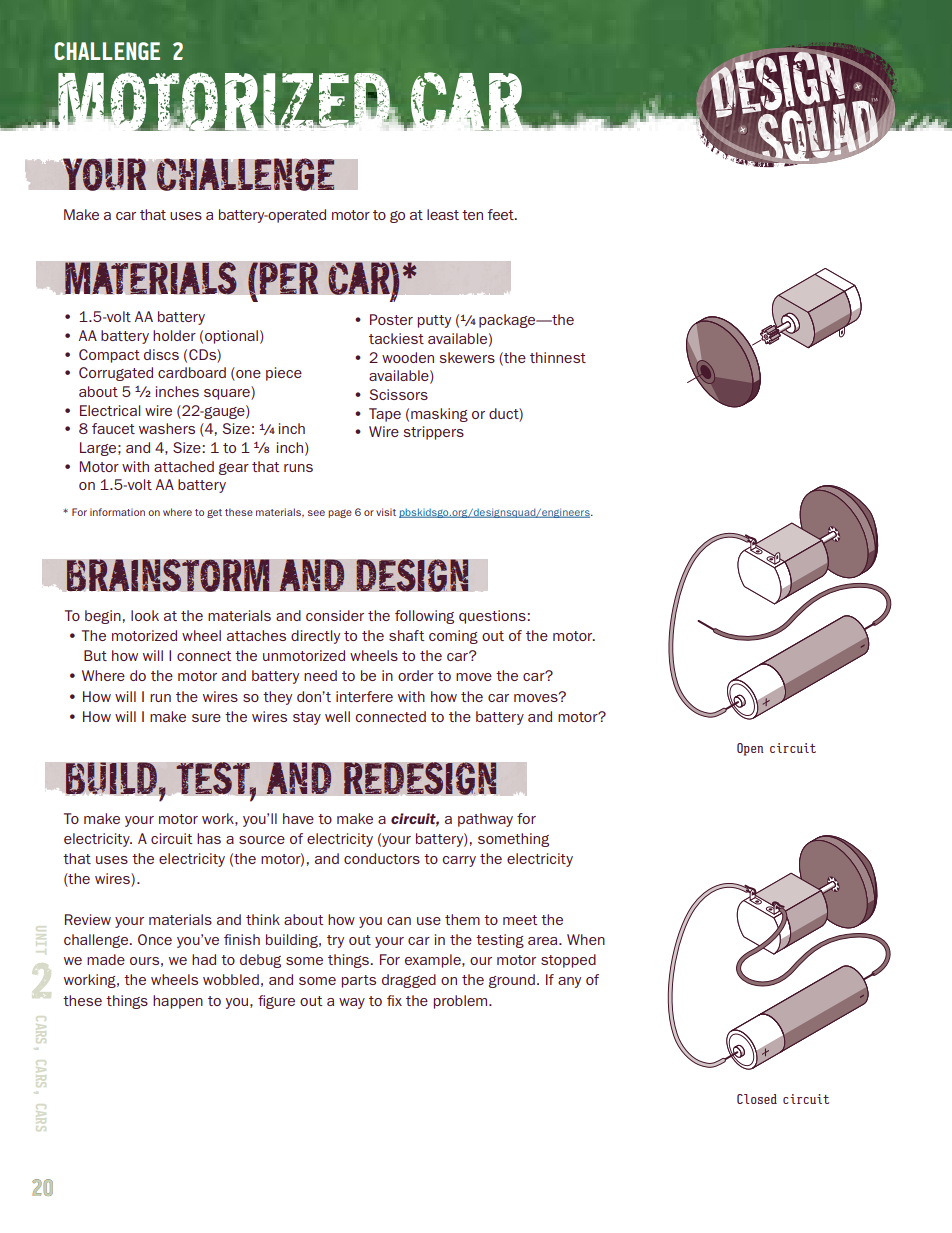 This image has width=952, height=1233. What do you see at coordinates (174, 335) in the image?
I see `holder` at bounding box center [174, 335].
